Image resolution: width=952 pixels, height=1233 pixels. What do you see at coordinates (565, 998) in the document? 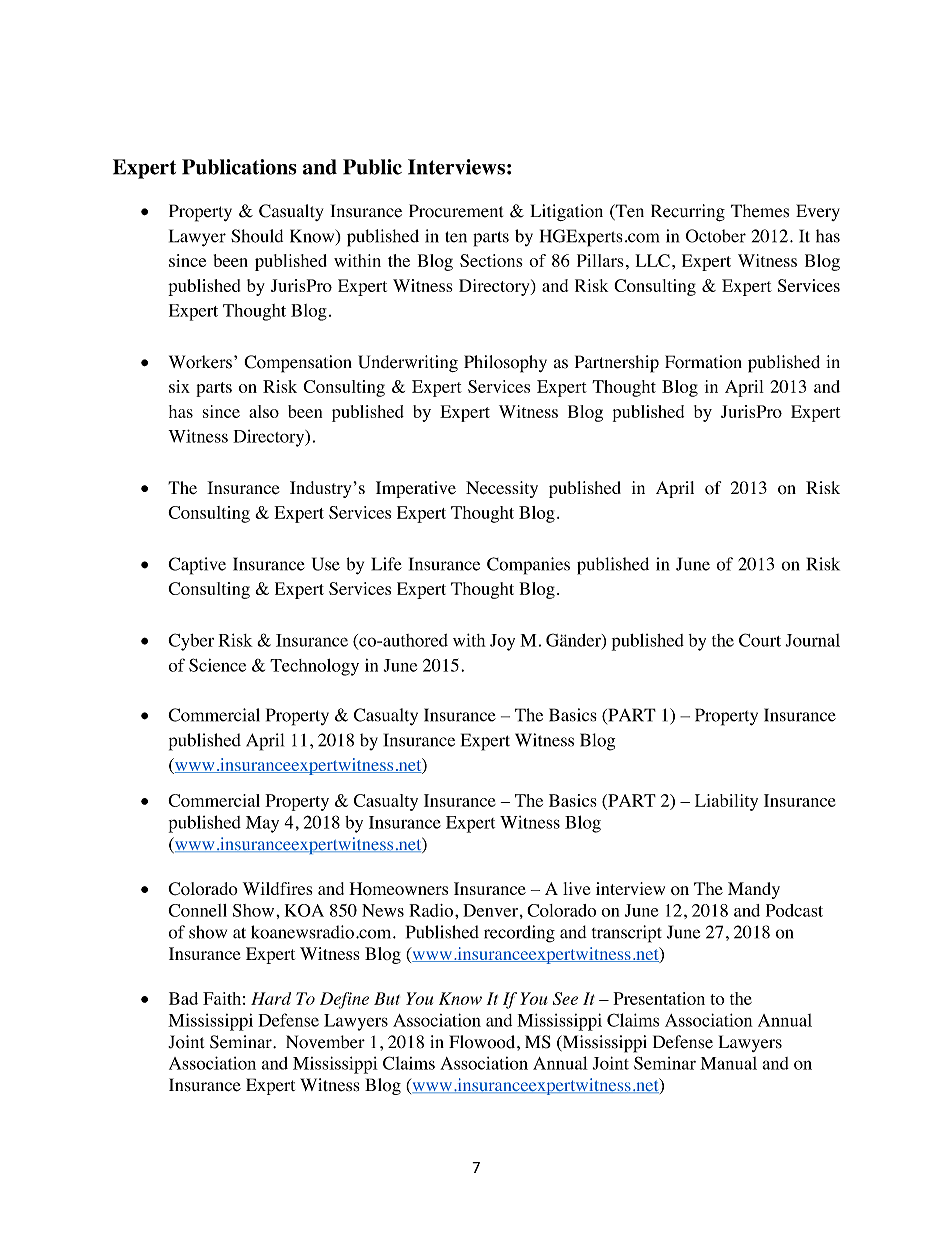
I see `See` at bounding box center [565, 998].
